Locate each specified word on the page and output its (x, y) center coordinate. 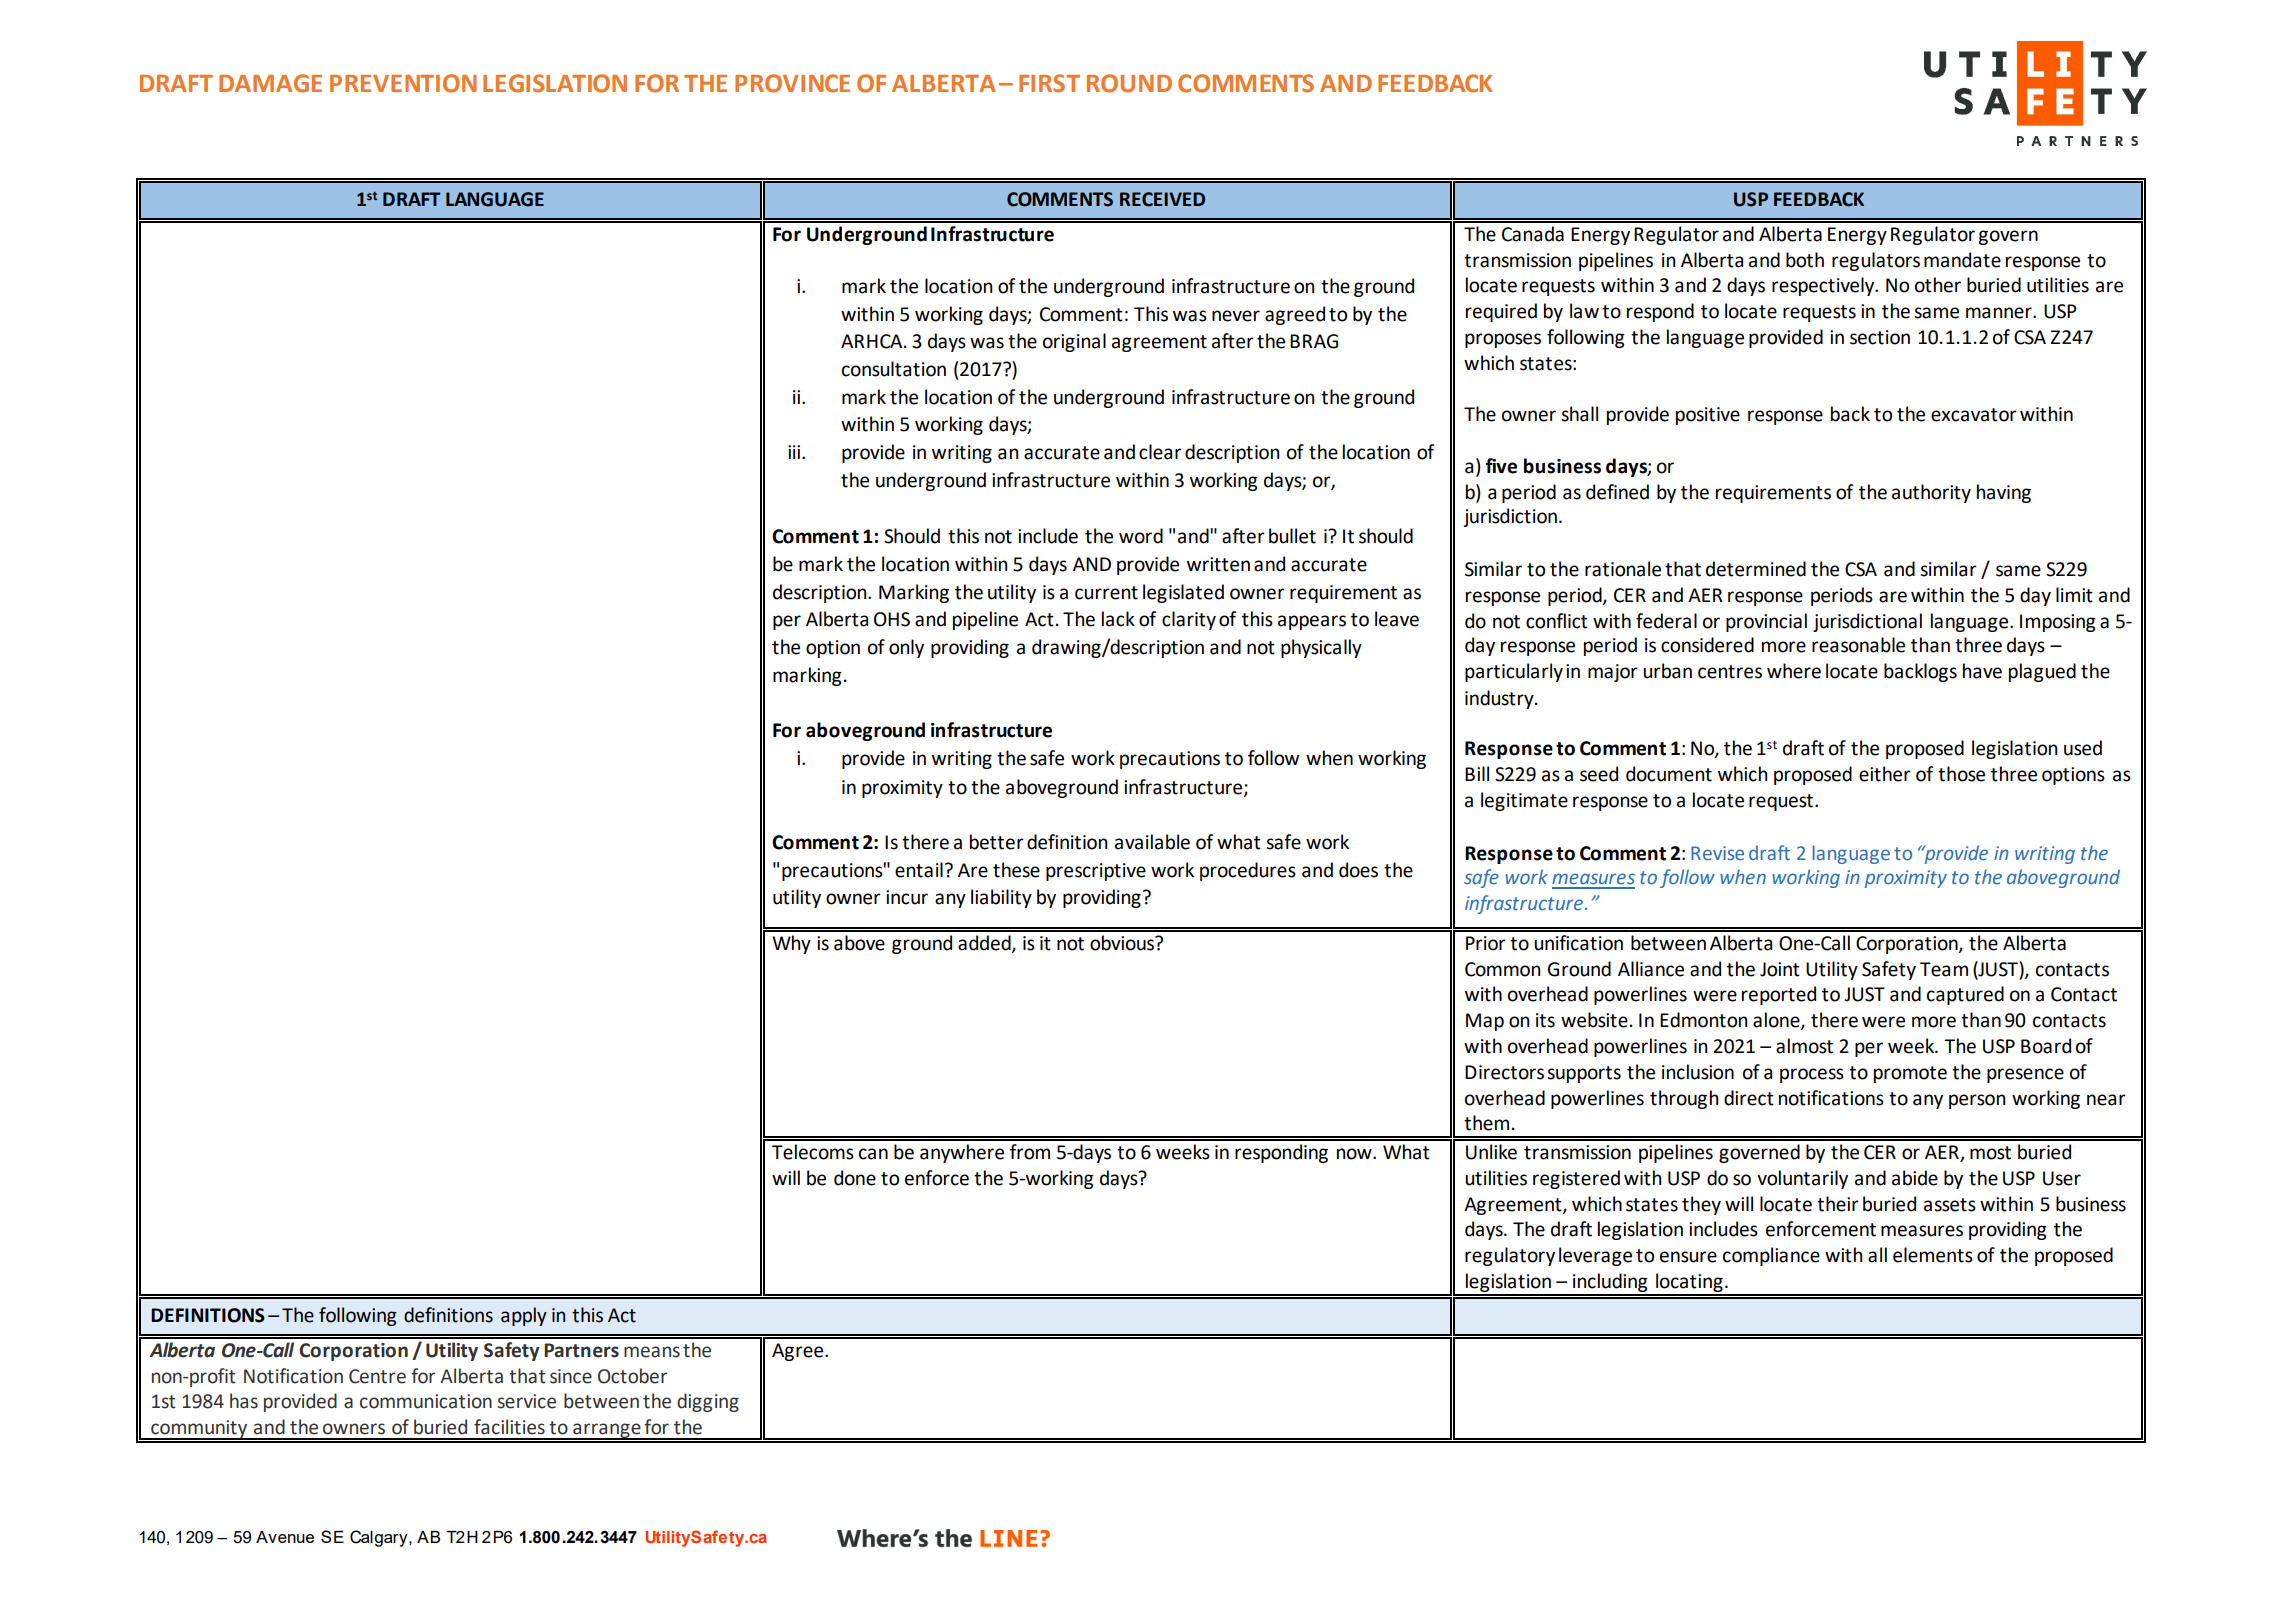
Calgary (380, 1538)
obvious (1123, 943)
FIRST (1049, 83)
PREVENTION (403, 83)
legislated (1183, 593)
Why (791, 944)
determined (1756, 569)
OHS (892, 619)
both (1805, 260)
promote (1910, 1074)
